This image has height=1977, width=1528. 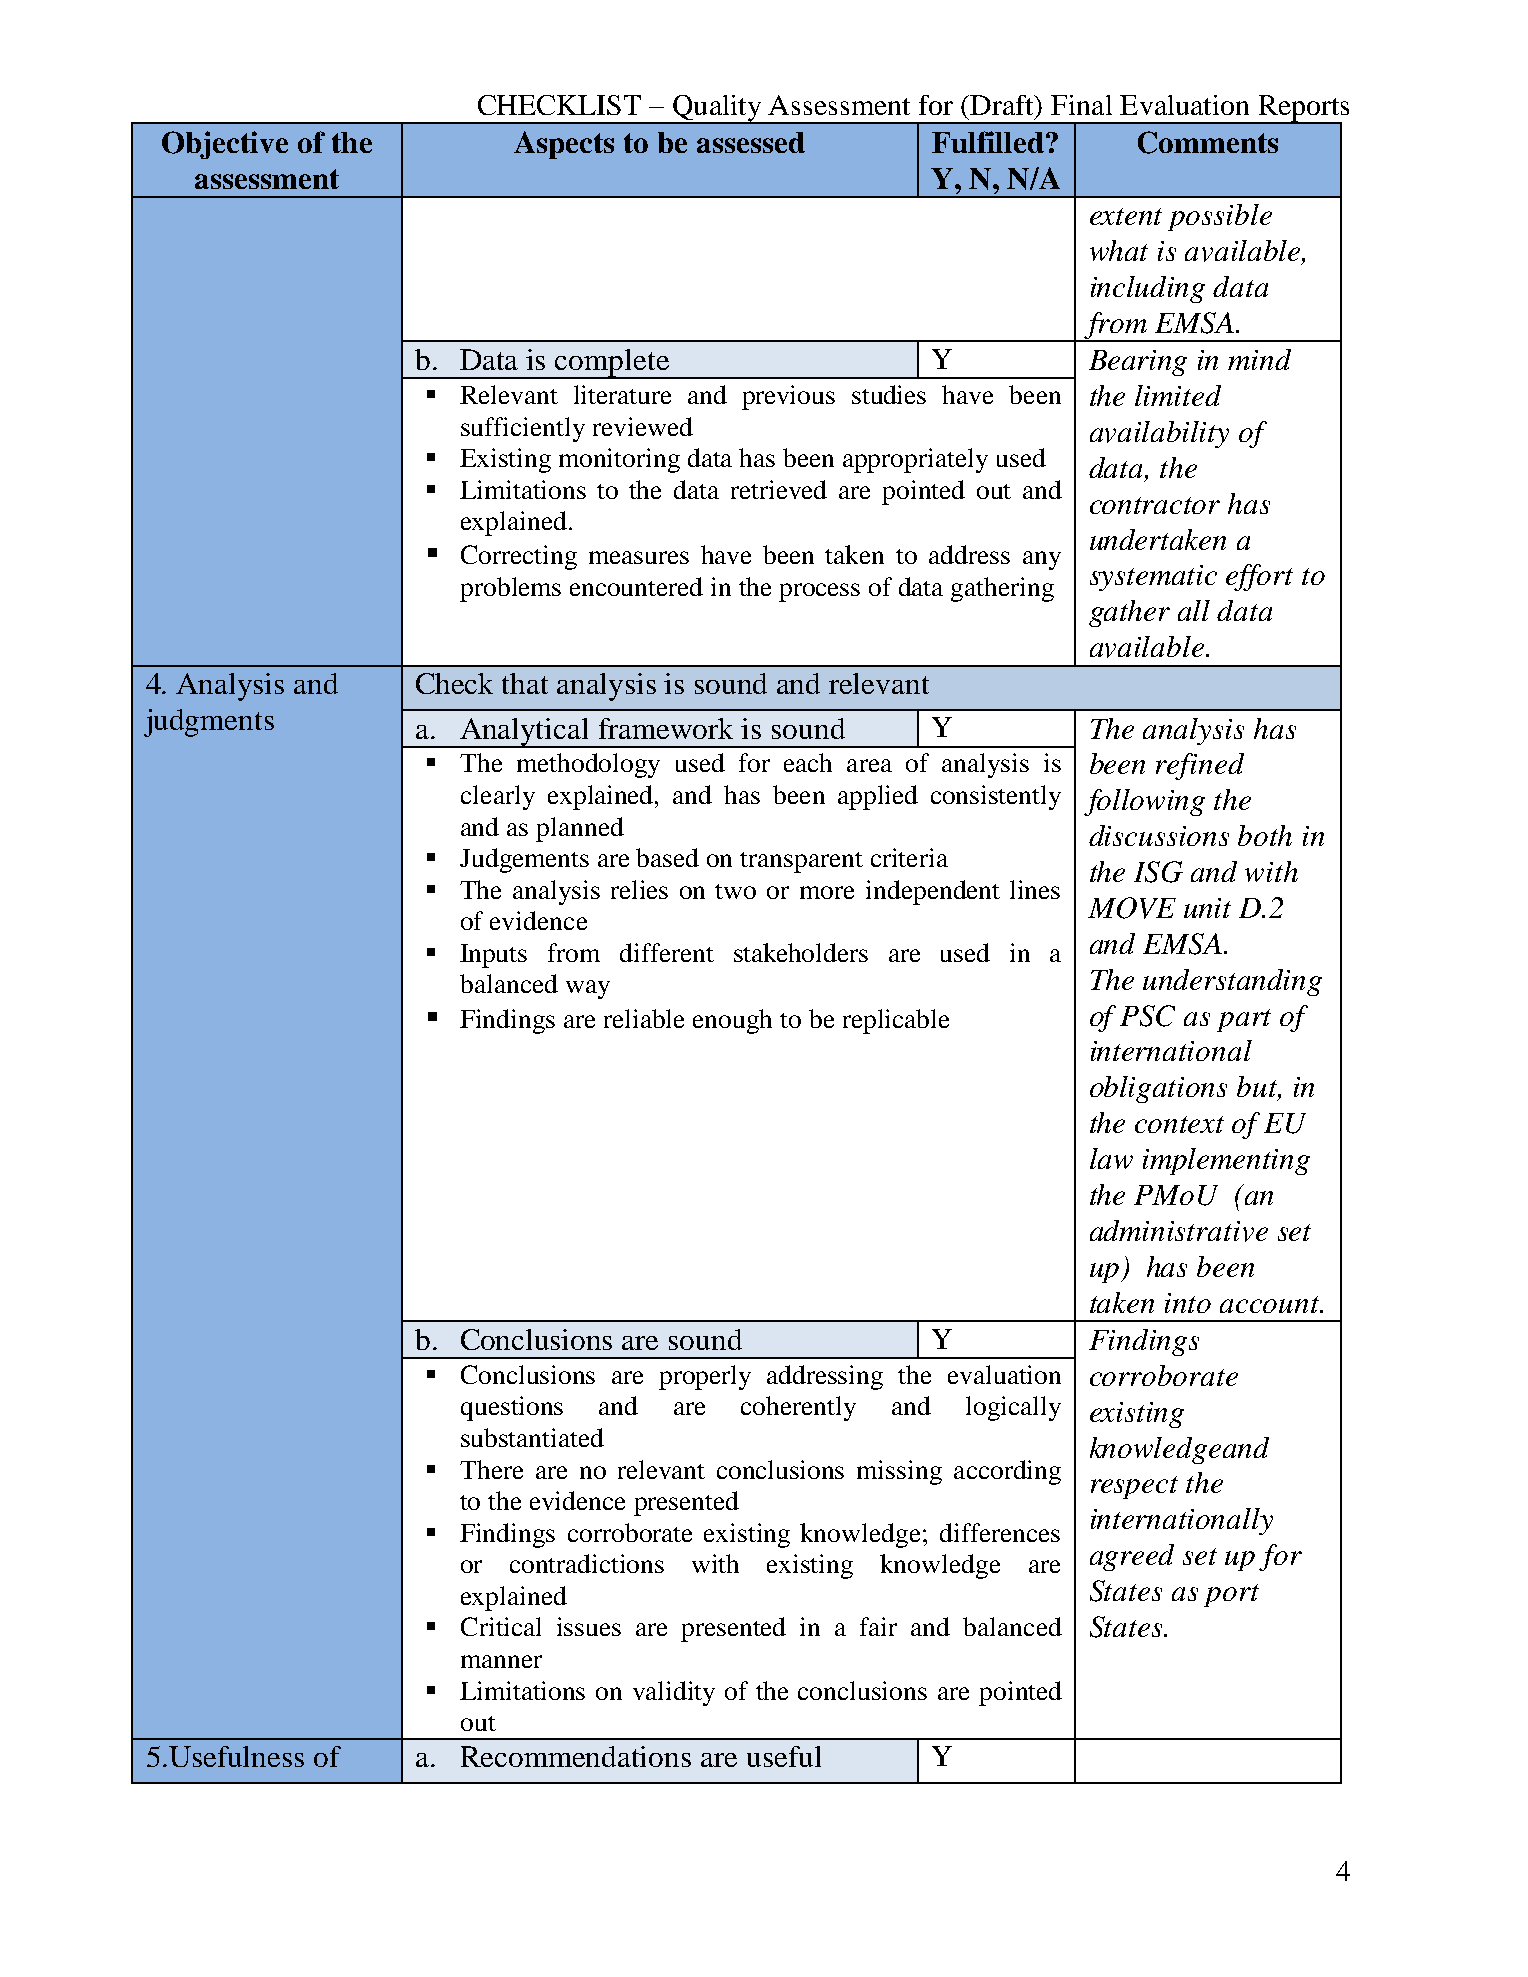 I want to click on questions, so click(x=512, y=1408).
